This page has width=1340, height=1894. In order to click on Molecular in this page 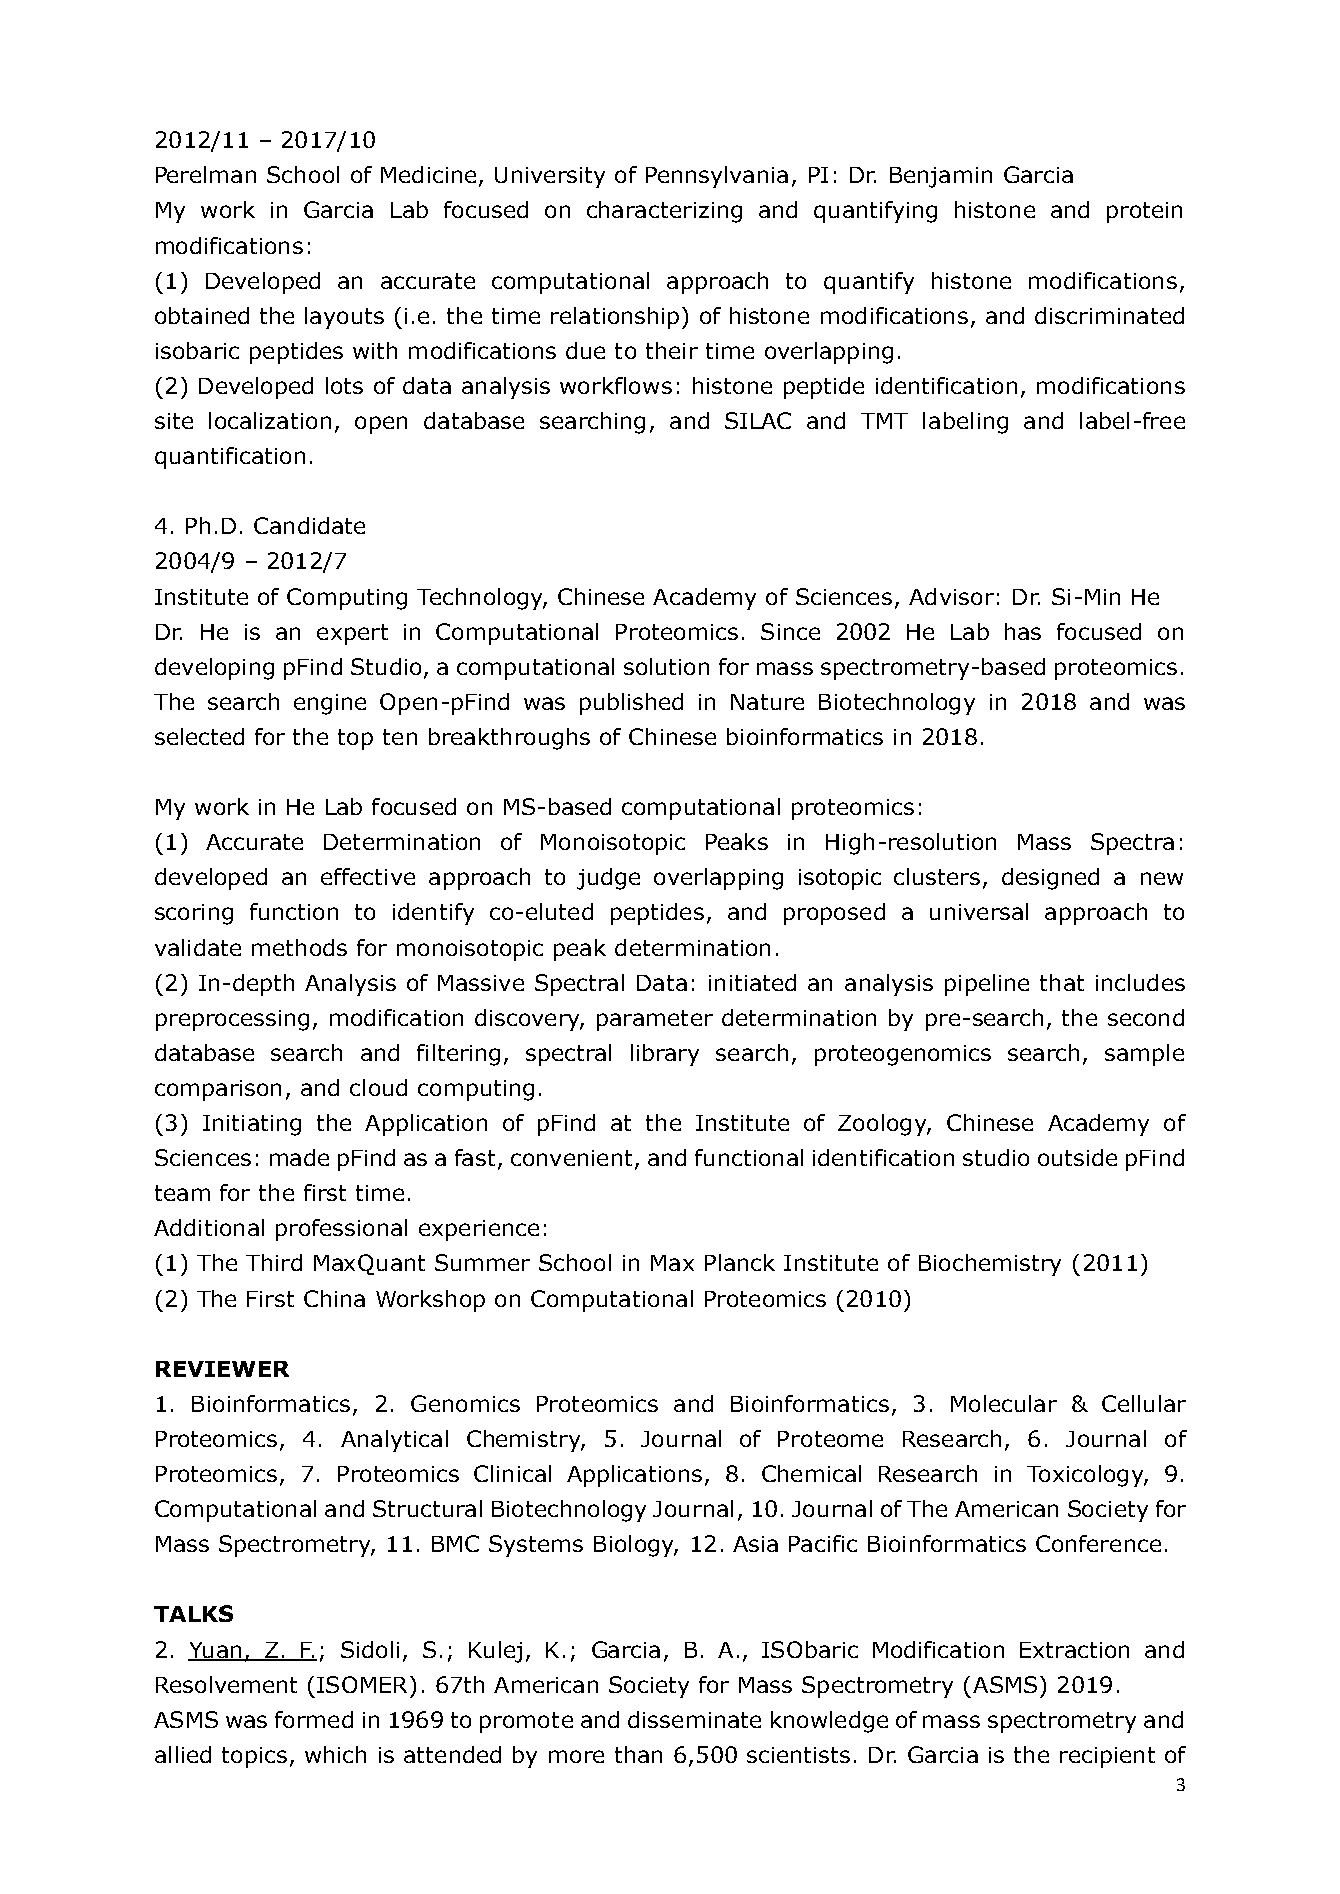, I will do `click(1004, 1403)`.
